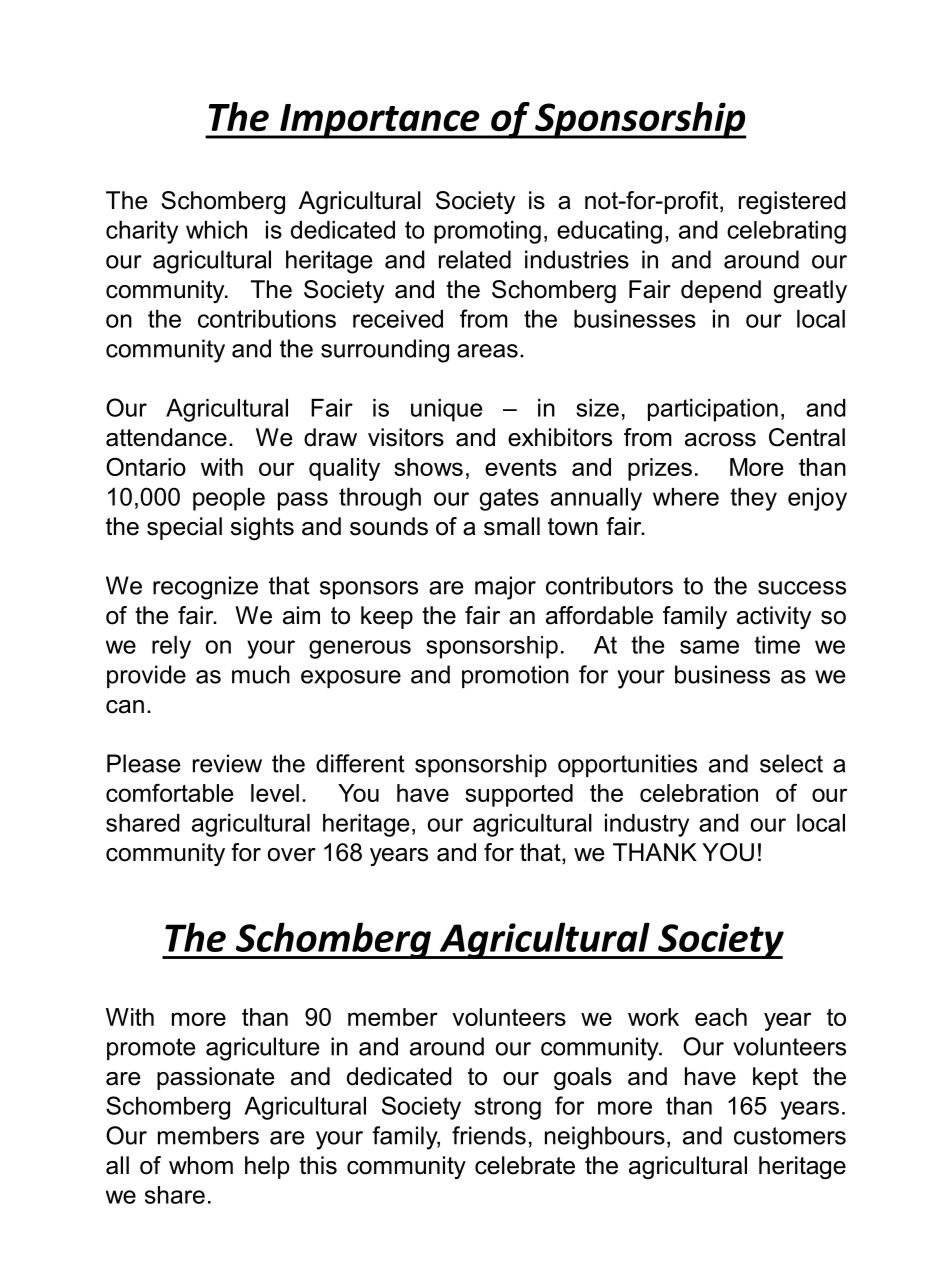  Describe the element at coordinates (380, 121) in the screenshot. I see `Importance` at that location.
